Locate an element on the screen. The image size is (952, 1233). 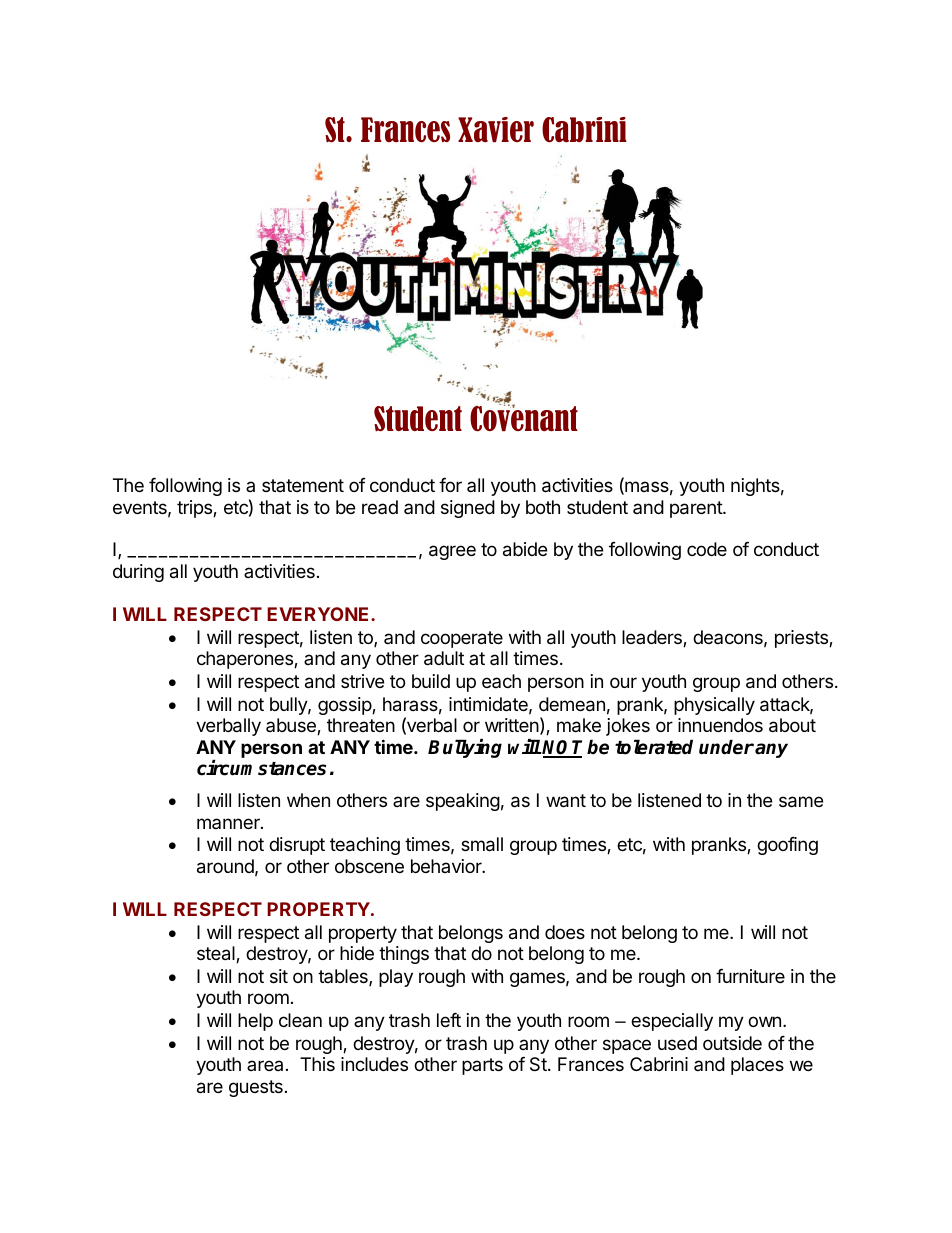
Xavier is located at coordinates (496, 129).
